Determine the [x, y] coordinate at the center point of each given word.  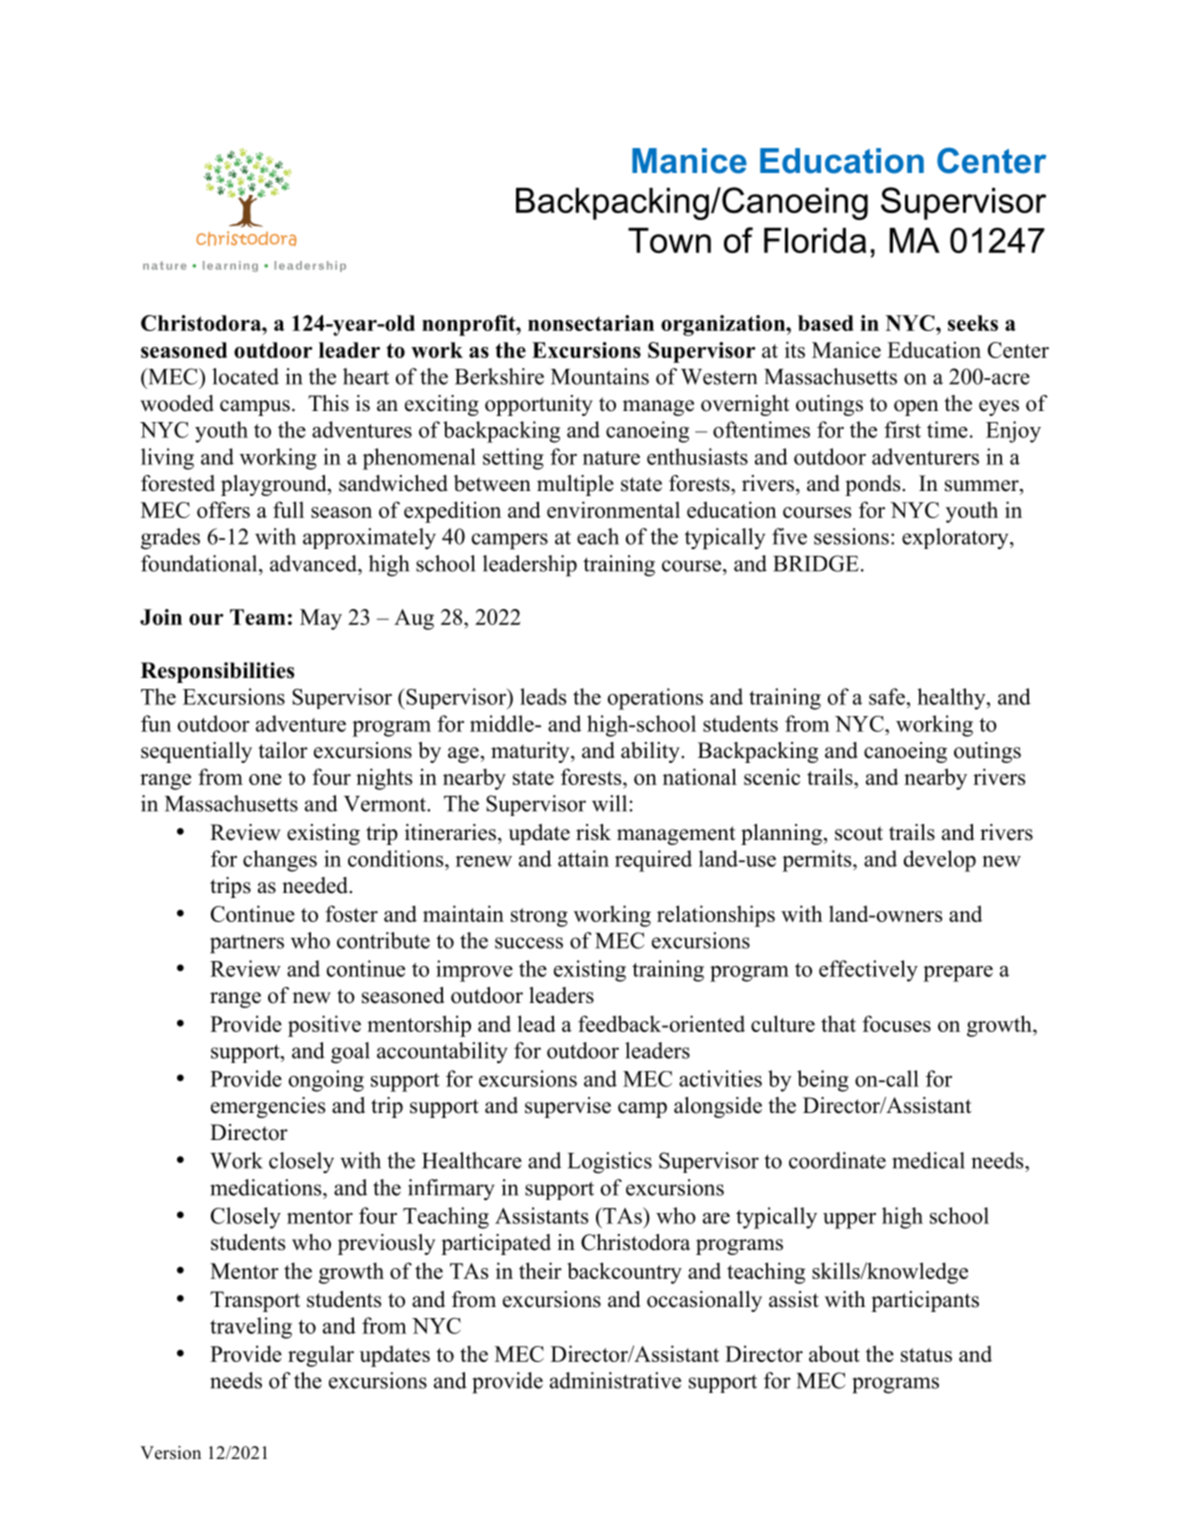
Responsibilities [217, 672]
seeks [973, 323]
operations [655, 699]
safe [888, 696]
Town [669, 240]
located [245, 376]
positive [324, 1026]
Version [170, 1453]
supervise [568, 1107]
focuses [896, 1023]
